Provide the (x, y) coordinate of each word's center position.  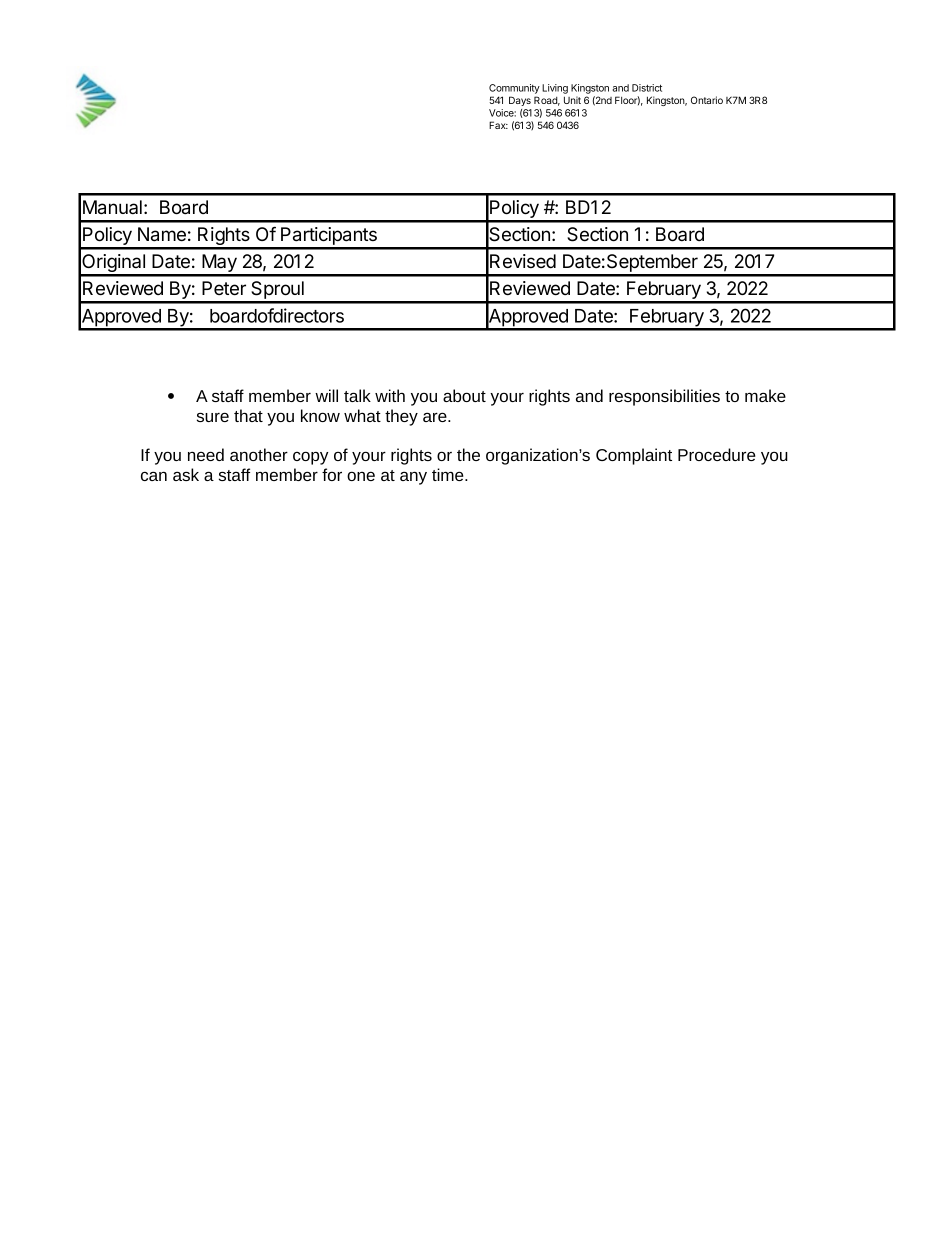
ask (186, 474)
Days (520, 101)
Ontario (707, 100)
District (647, 88)
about (464, 395)
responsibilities (664, 397)
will (326, 395)
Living (555, 89)
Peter (224, 288)
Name (162, 234)
